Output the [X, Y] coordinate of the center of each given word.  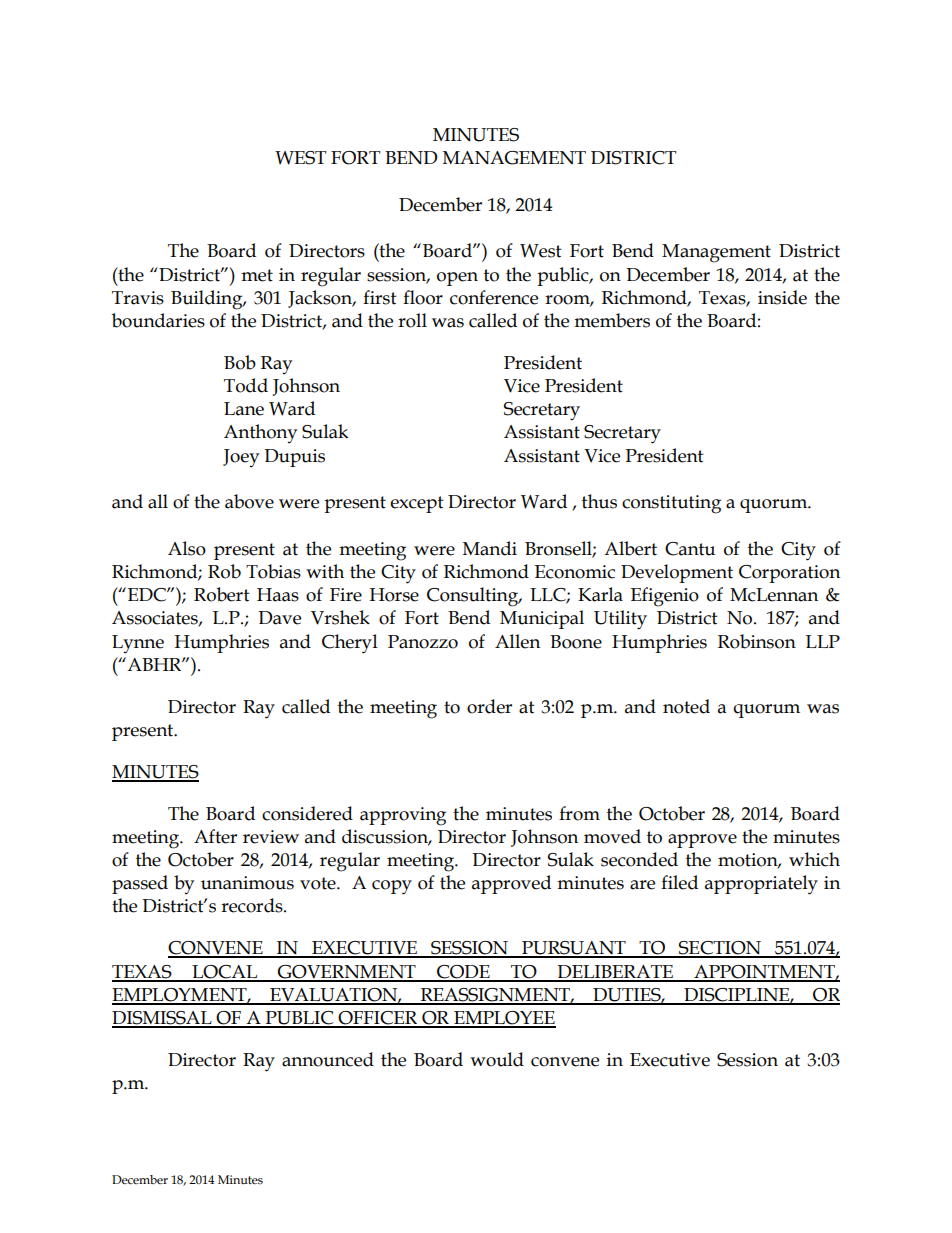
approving [403, 816]
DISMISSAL [163, 1019]
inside [782, 297]
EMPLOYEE [504, 1019]
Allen [517, 641]
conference [494, 297]
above [249, 501]
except [417, 504]
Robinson [757, 641]
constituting [671, 504]
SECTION [720, 949]
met [257, 275]
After [215, 836]
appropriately [761, 885]
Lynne [138, 644]
